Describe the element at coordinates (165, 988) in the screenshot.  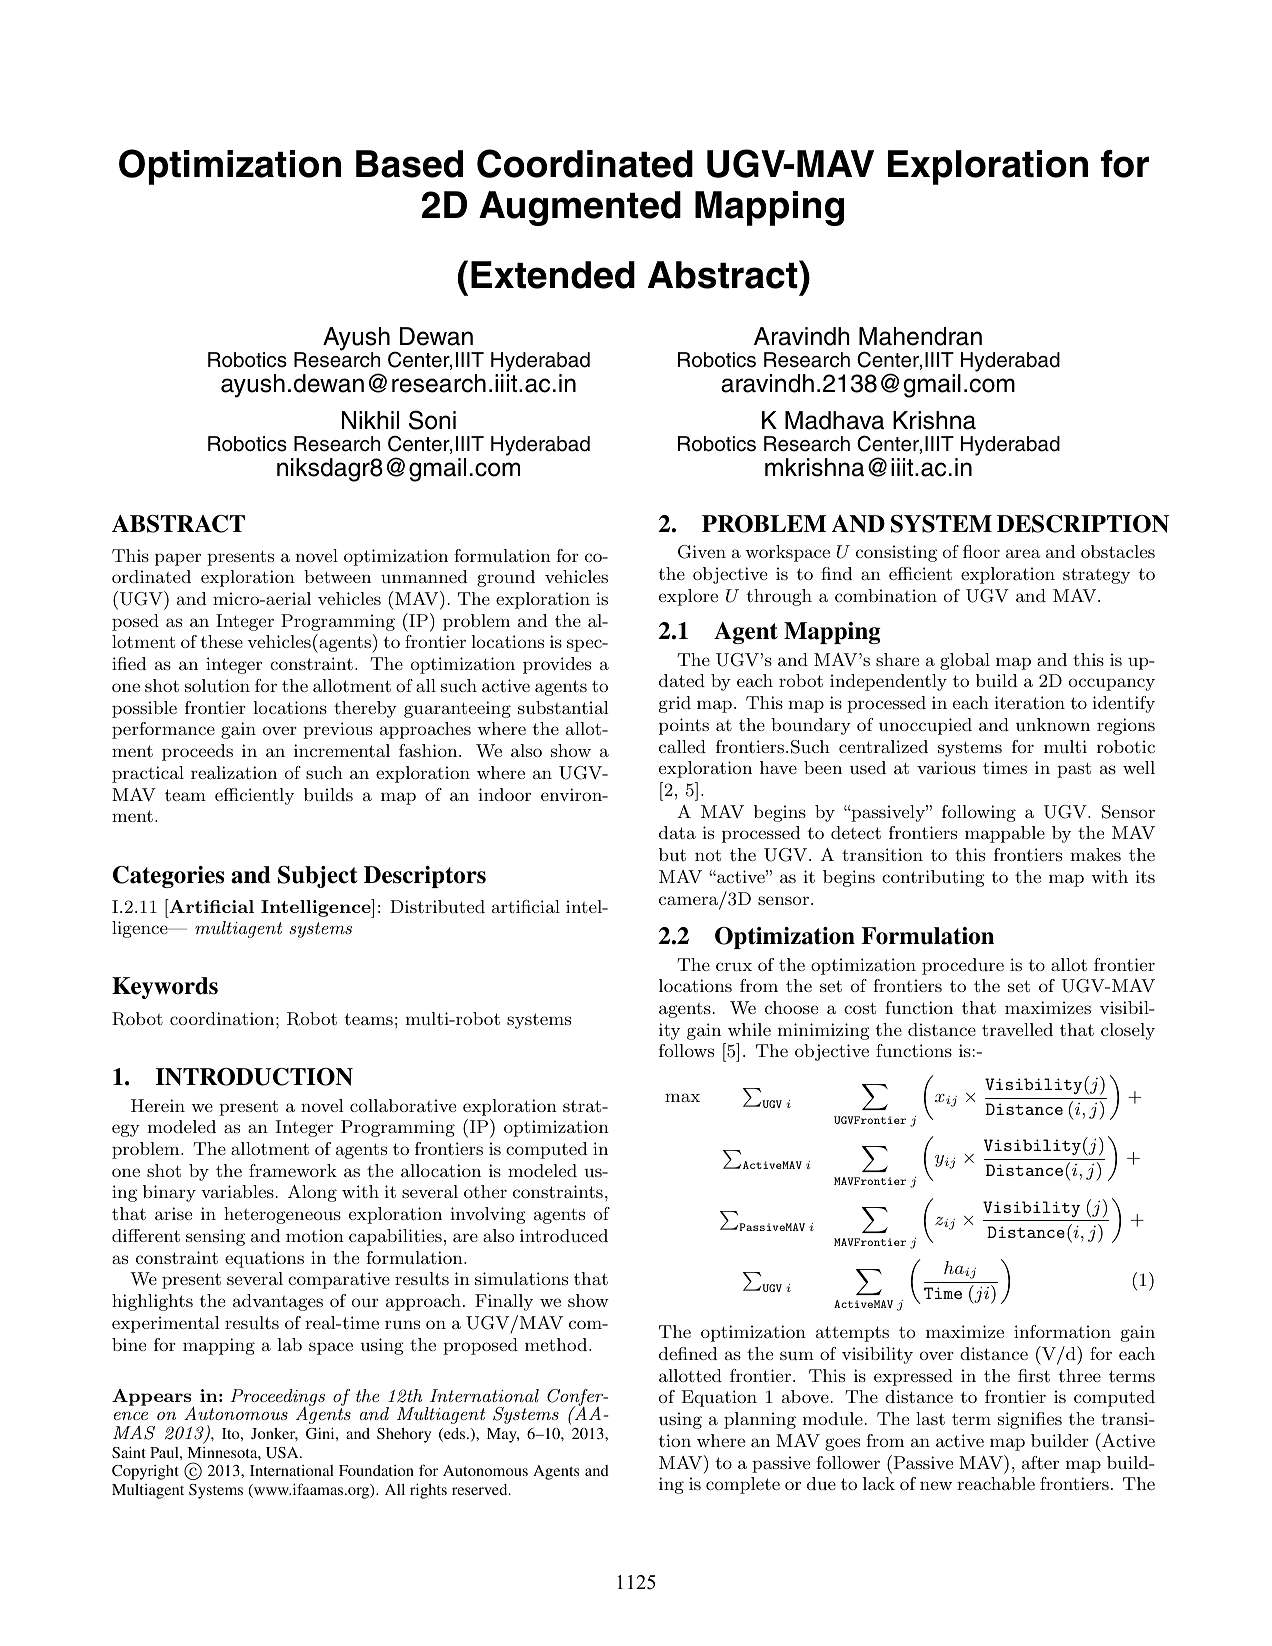
I see `Keywords` at that location.
